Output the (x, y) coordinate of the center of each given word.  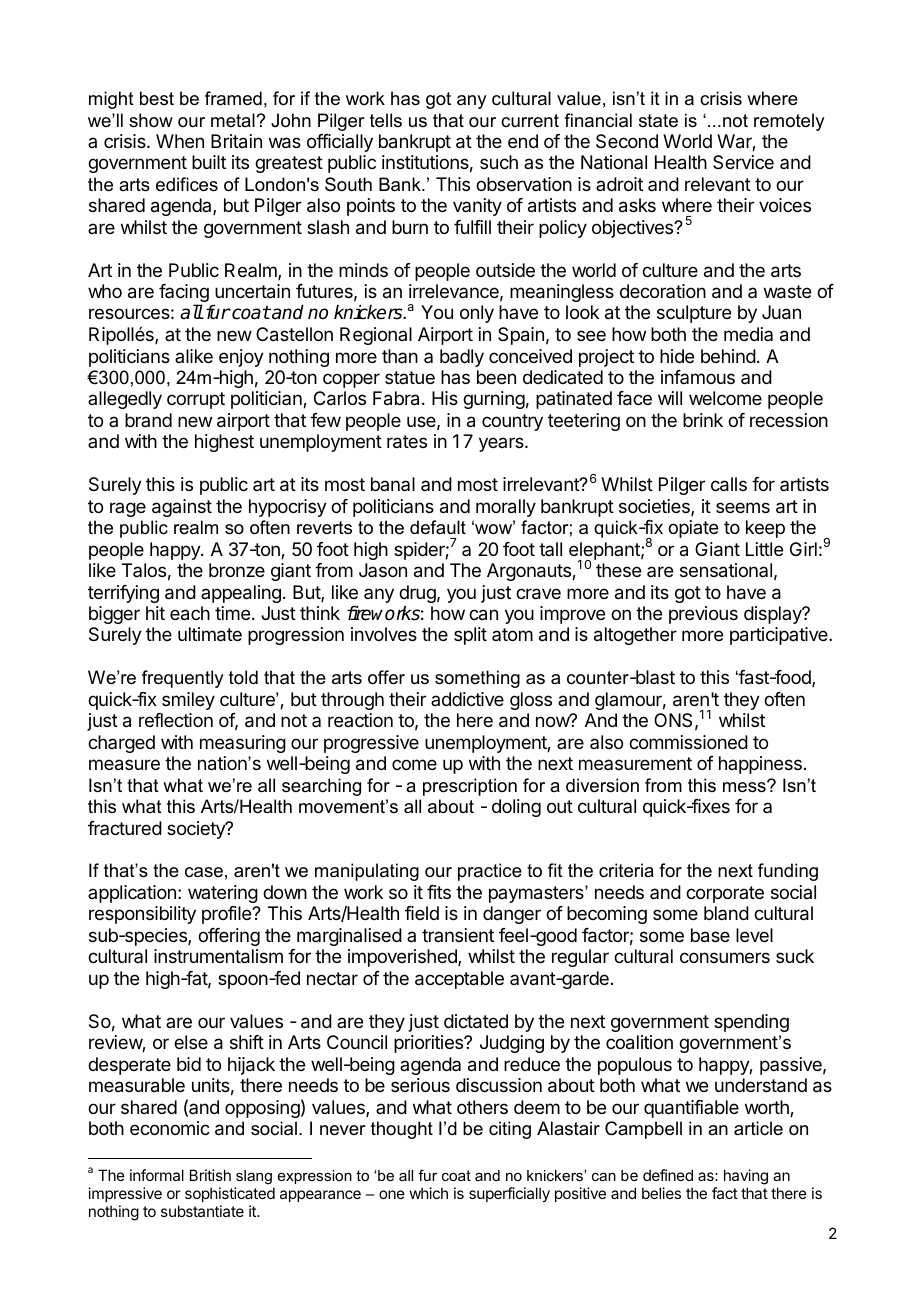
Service (743, 162)
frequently (182, 679)
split (470, 636)
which (429, 1193)
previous (703, 615)
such (499, 162)
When (180, 141)
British (210, 1175)
